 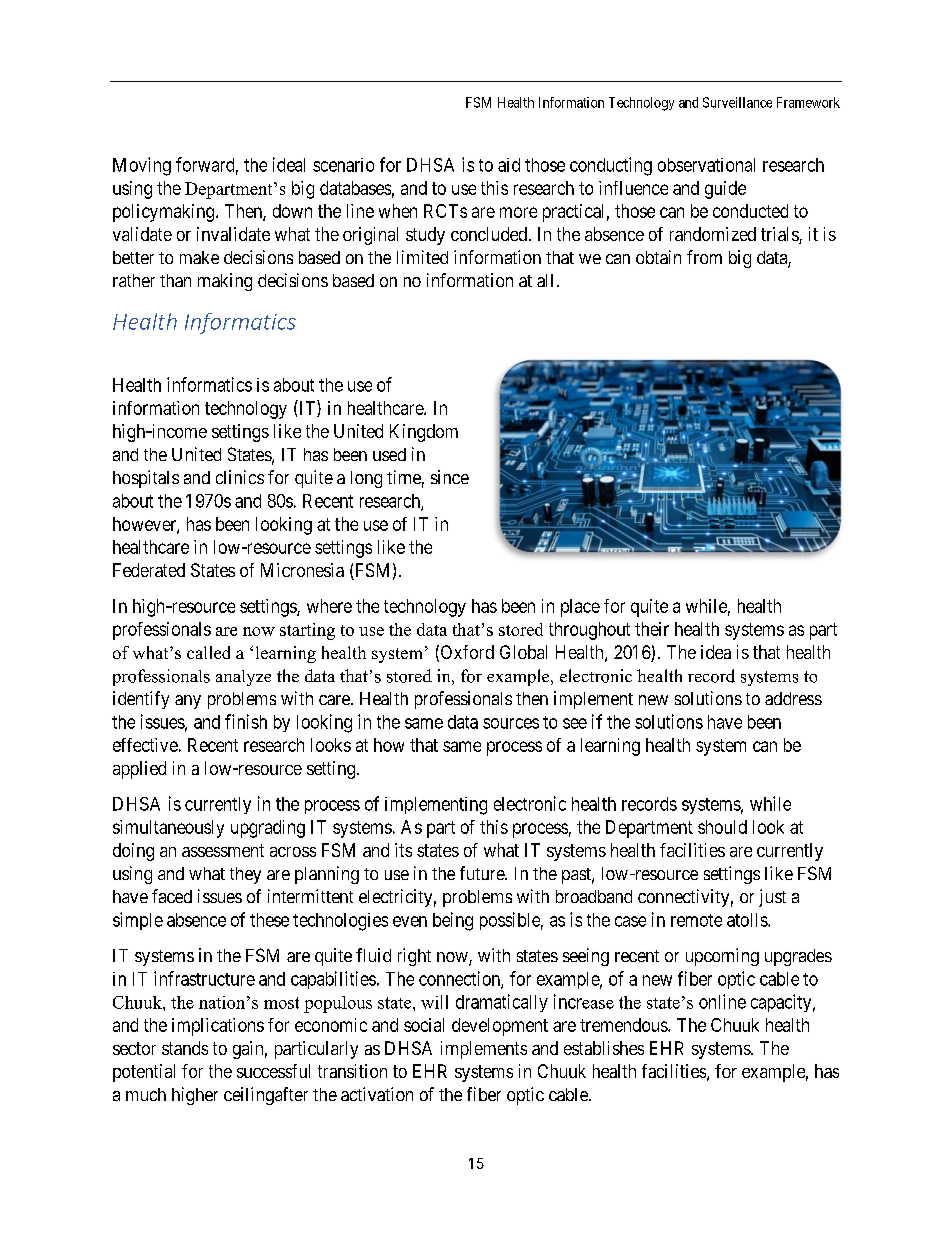 What do you see at coordinates (208, 652) in the page?
I see `called` at bounding box center [208, 652].
